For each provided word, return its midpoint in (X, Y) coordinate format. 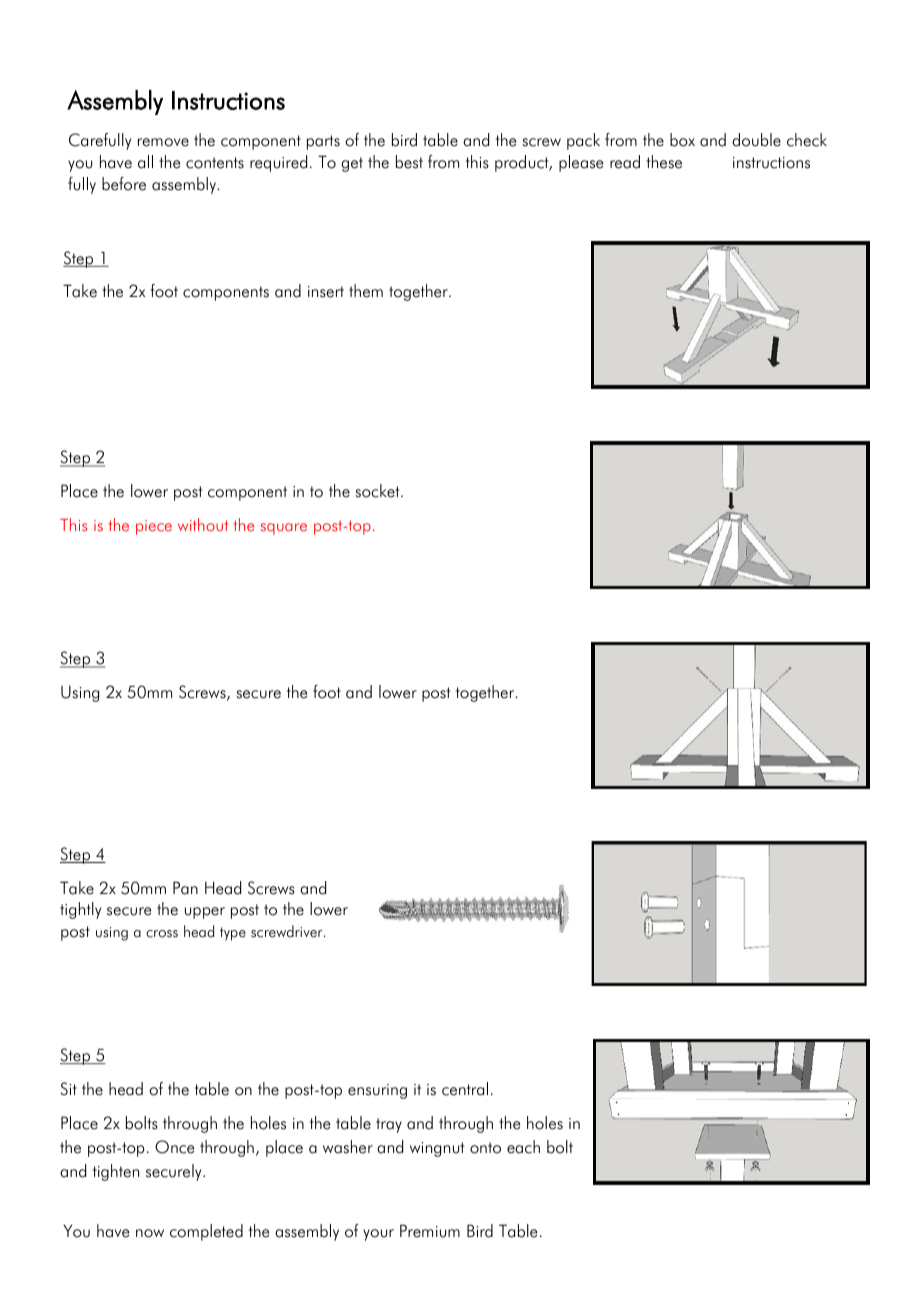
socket (378, 491)
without (203, 525)
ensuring (377, 1091)
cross (162, 934)
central (465, 1089)
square (284, 529)
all (145, 162)
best (409, 162)
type (233, 934)
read (625, 162)
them (366, 291)
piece (154, 527)
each (523, 1147)
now (150, 1233)
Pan (185, 888)
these (664, 162)
